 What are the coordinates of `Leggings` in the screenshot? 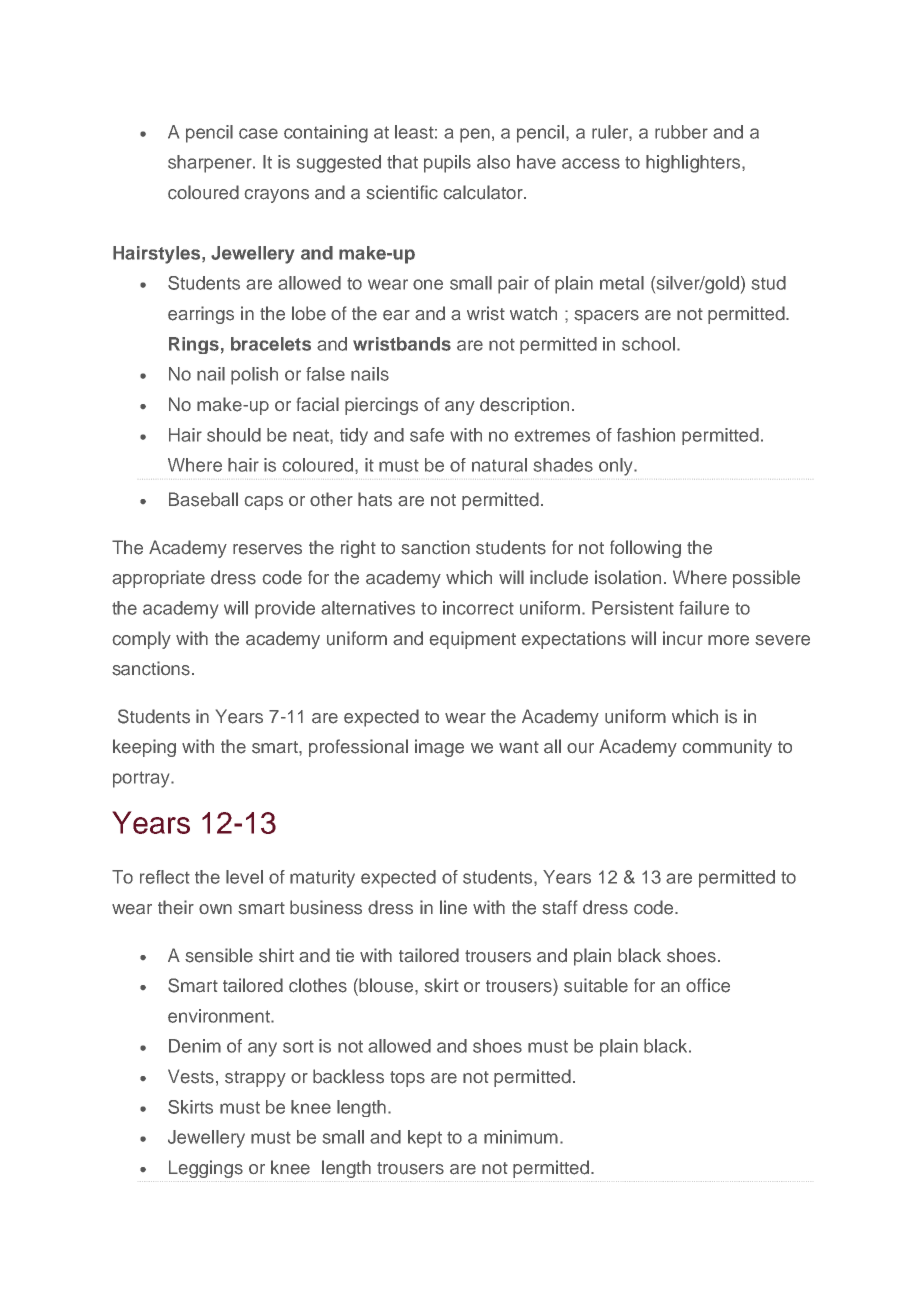 It's located at (206, 1169).
